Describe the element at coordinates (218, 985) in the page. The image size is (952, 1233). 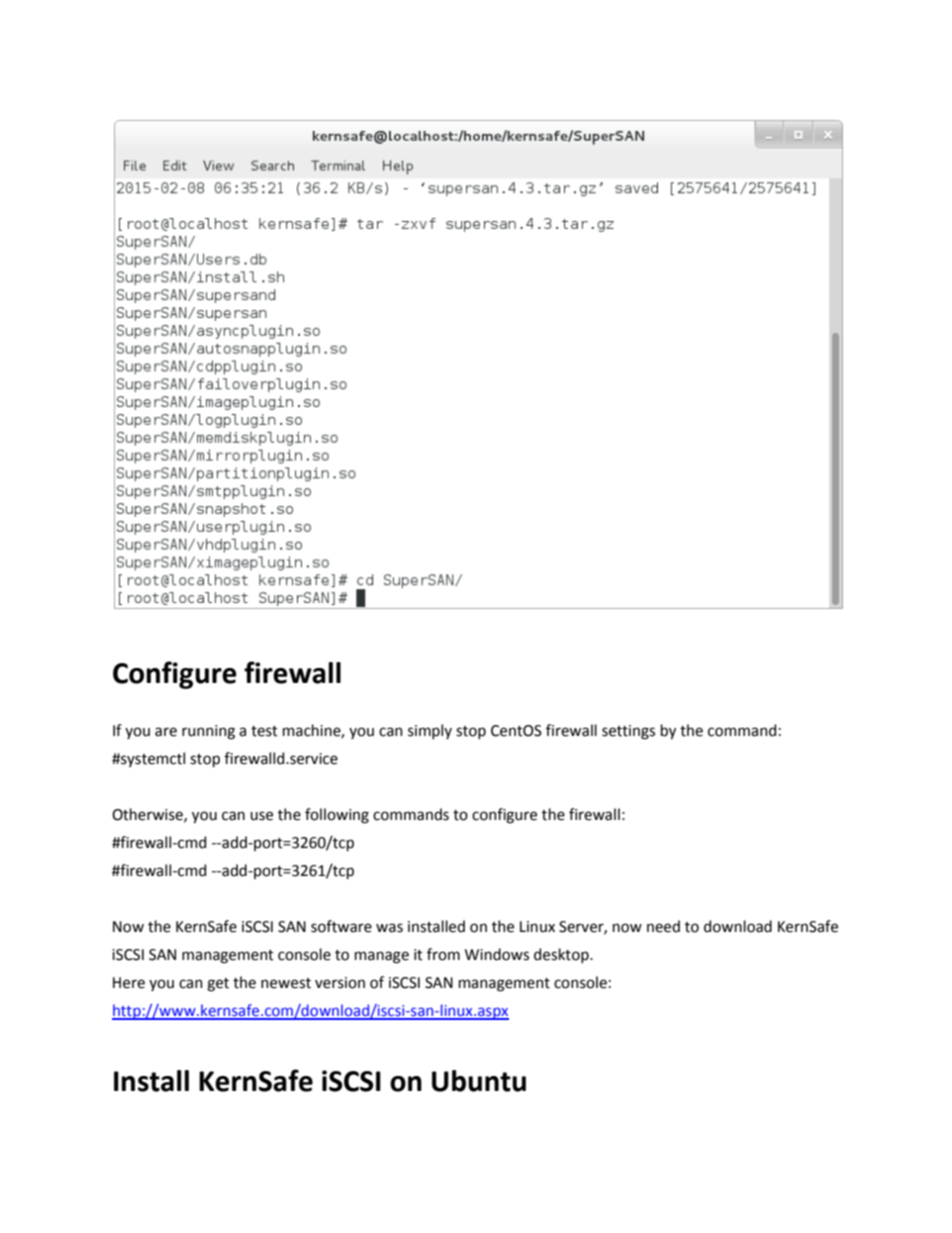
I see `get` at that location.
